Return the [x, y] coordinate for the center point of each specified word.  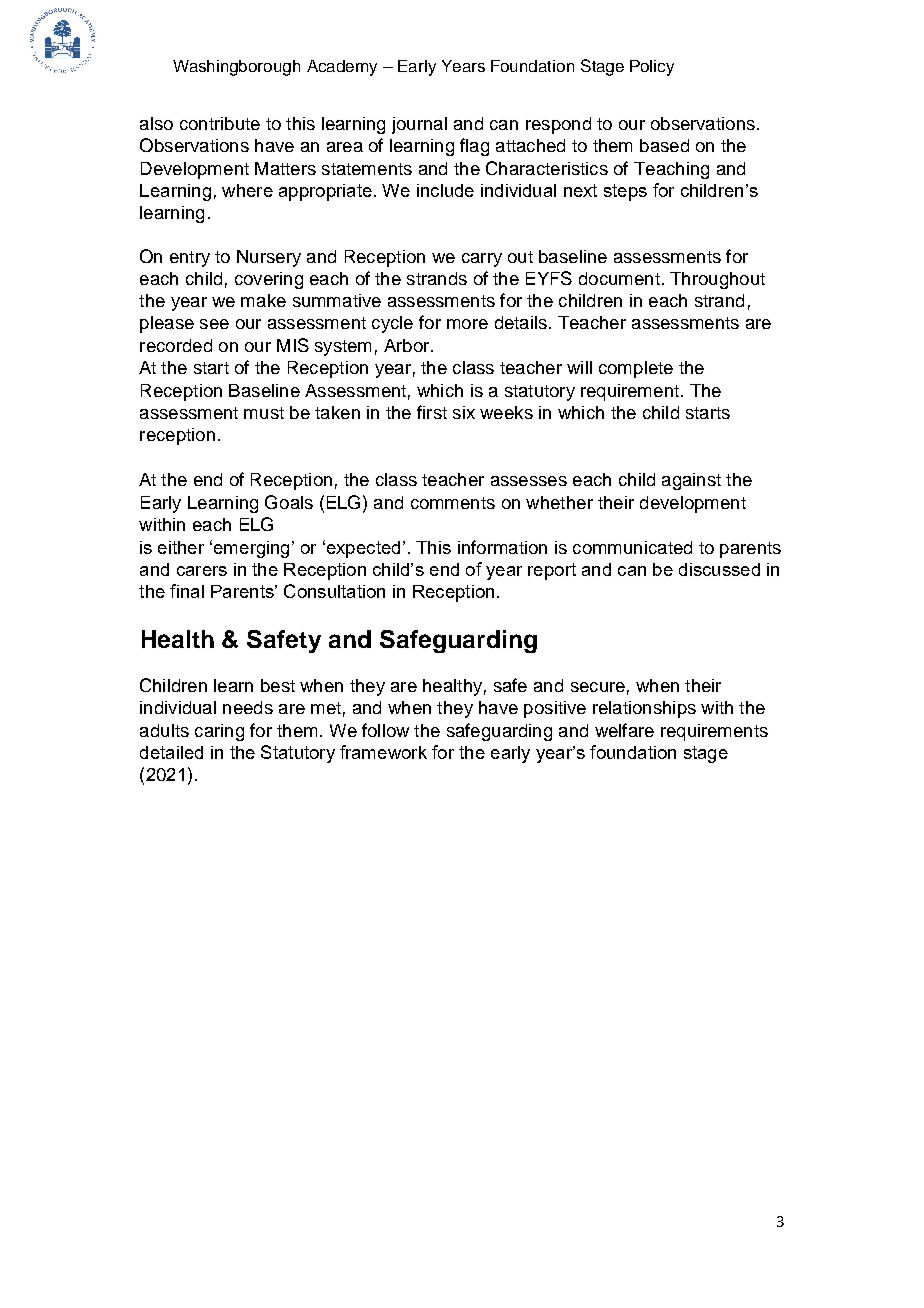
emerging [250, 549]
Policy [652, 68]
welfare [624, 730]
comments [453, 503]
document [619, 278]
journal [419, 125]
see [214, 324]
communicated [632, 547]
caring [219, 732]
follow [385, 730]
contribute [220, 123]
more [467, 324]
